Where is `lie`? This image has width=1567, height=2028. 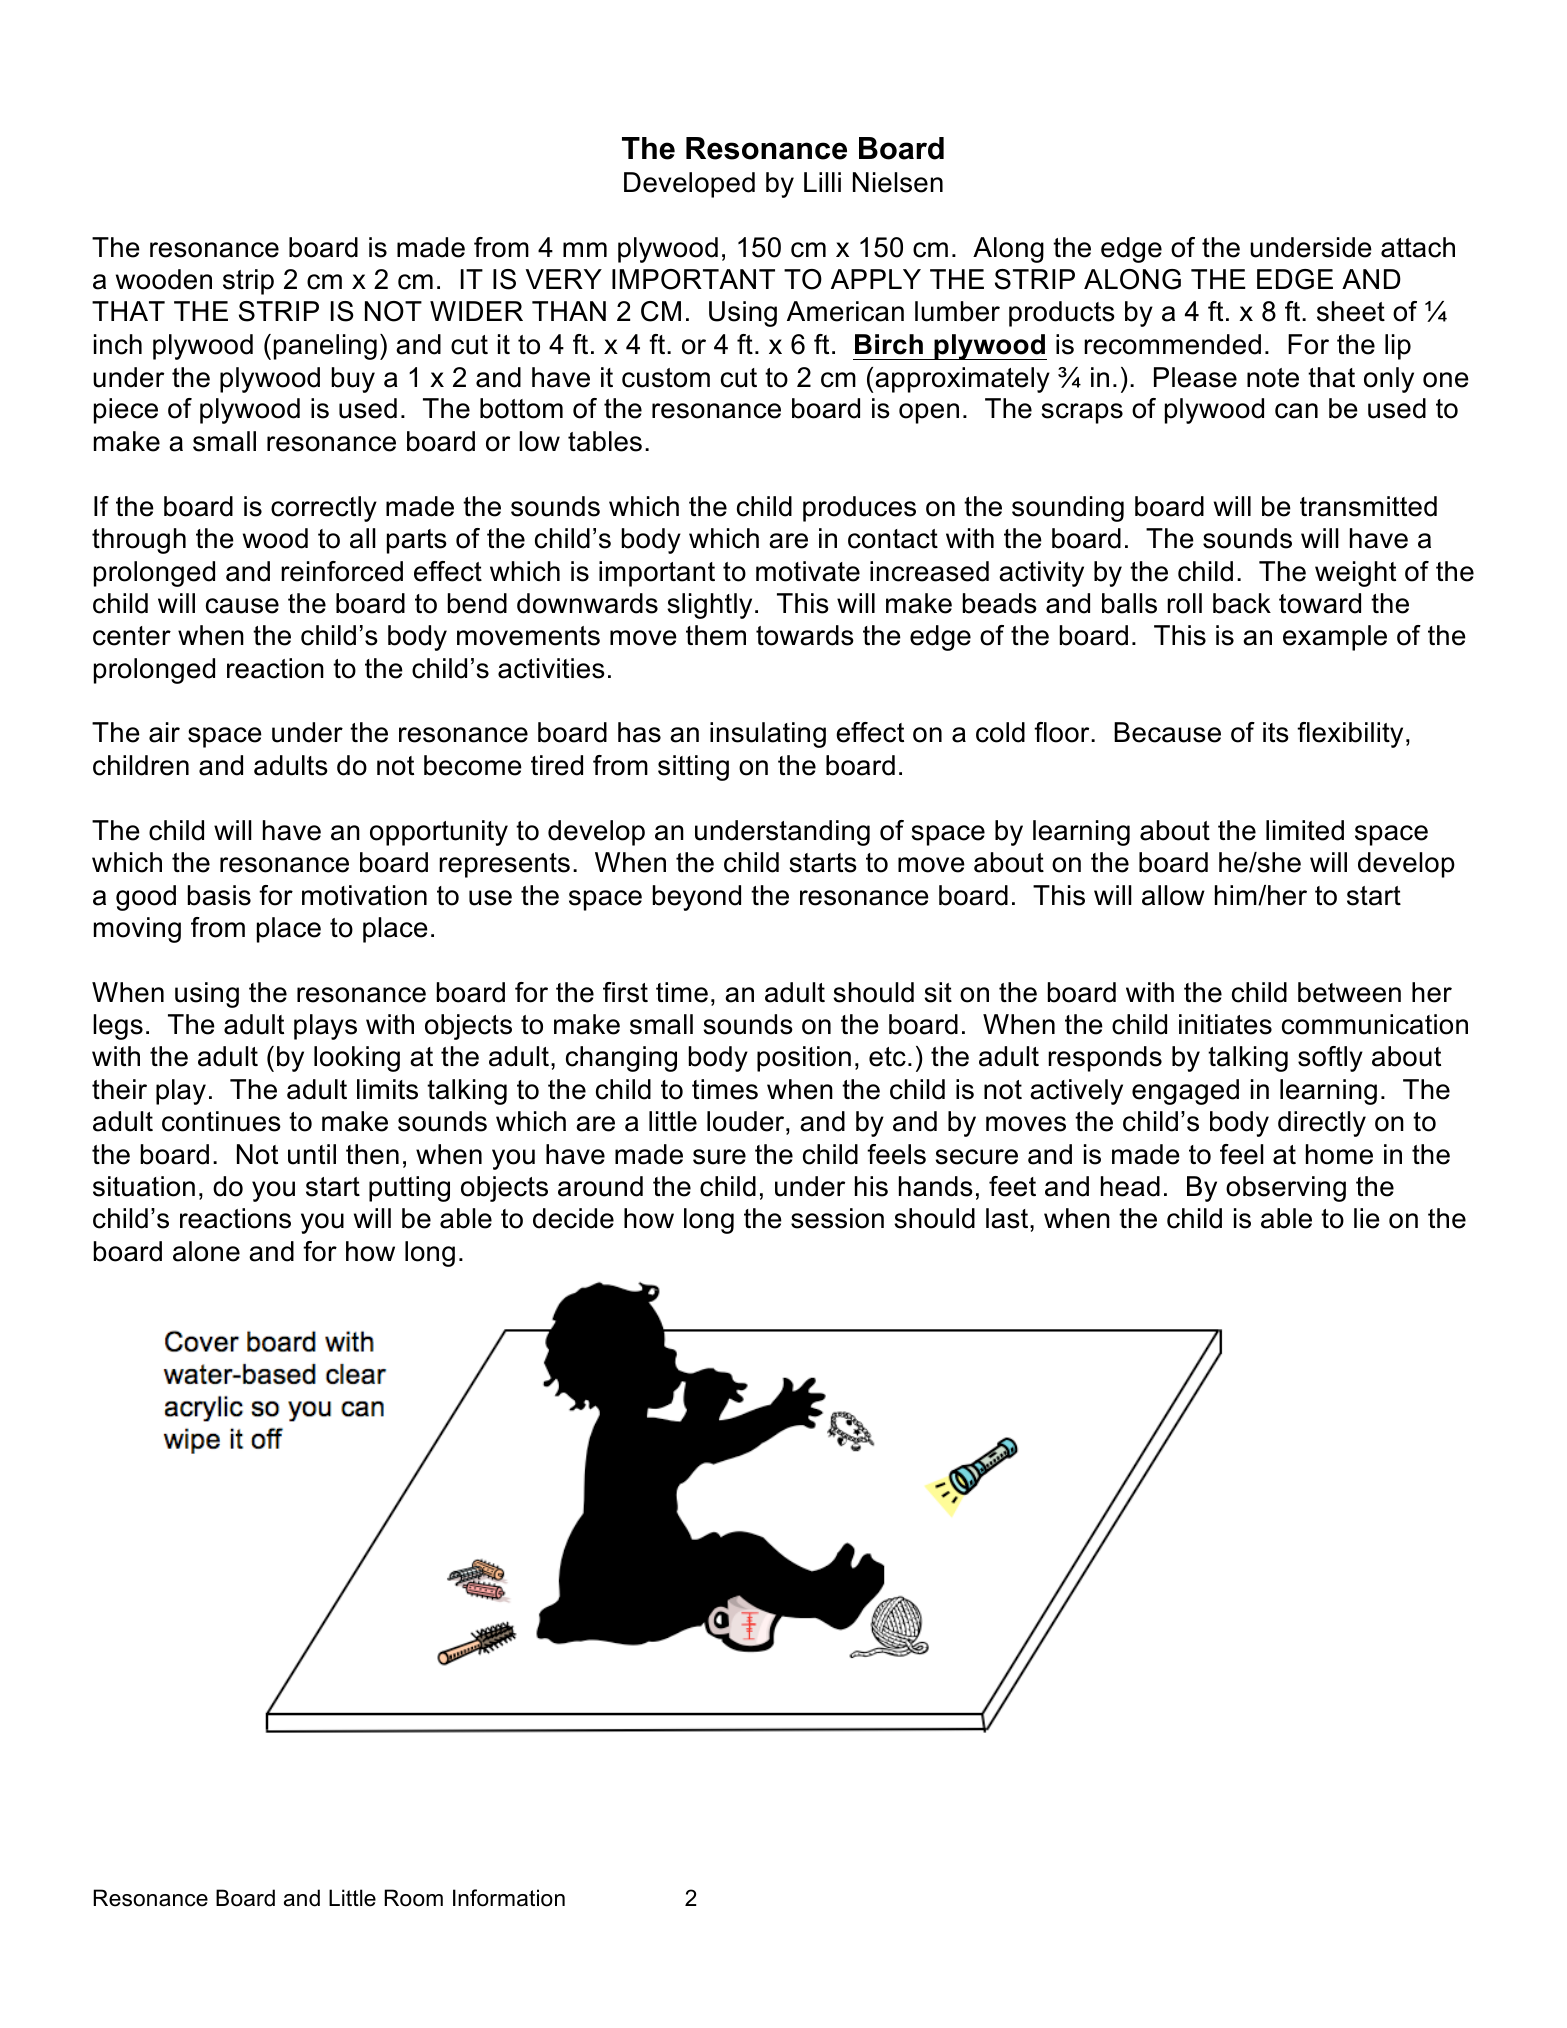 lie is located at coordinates (1367, 1218).
